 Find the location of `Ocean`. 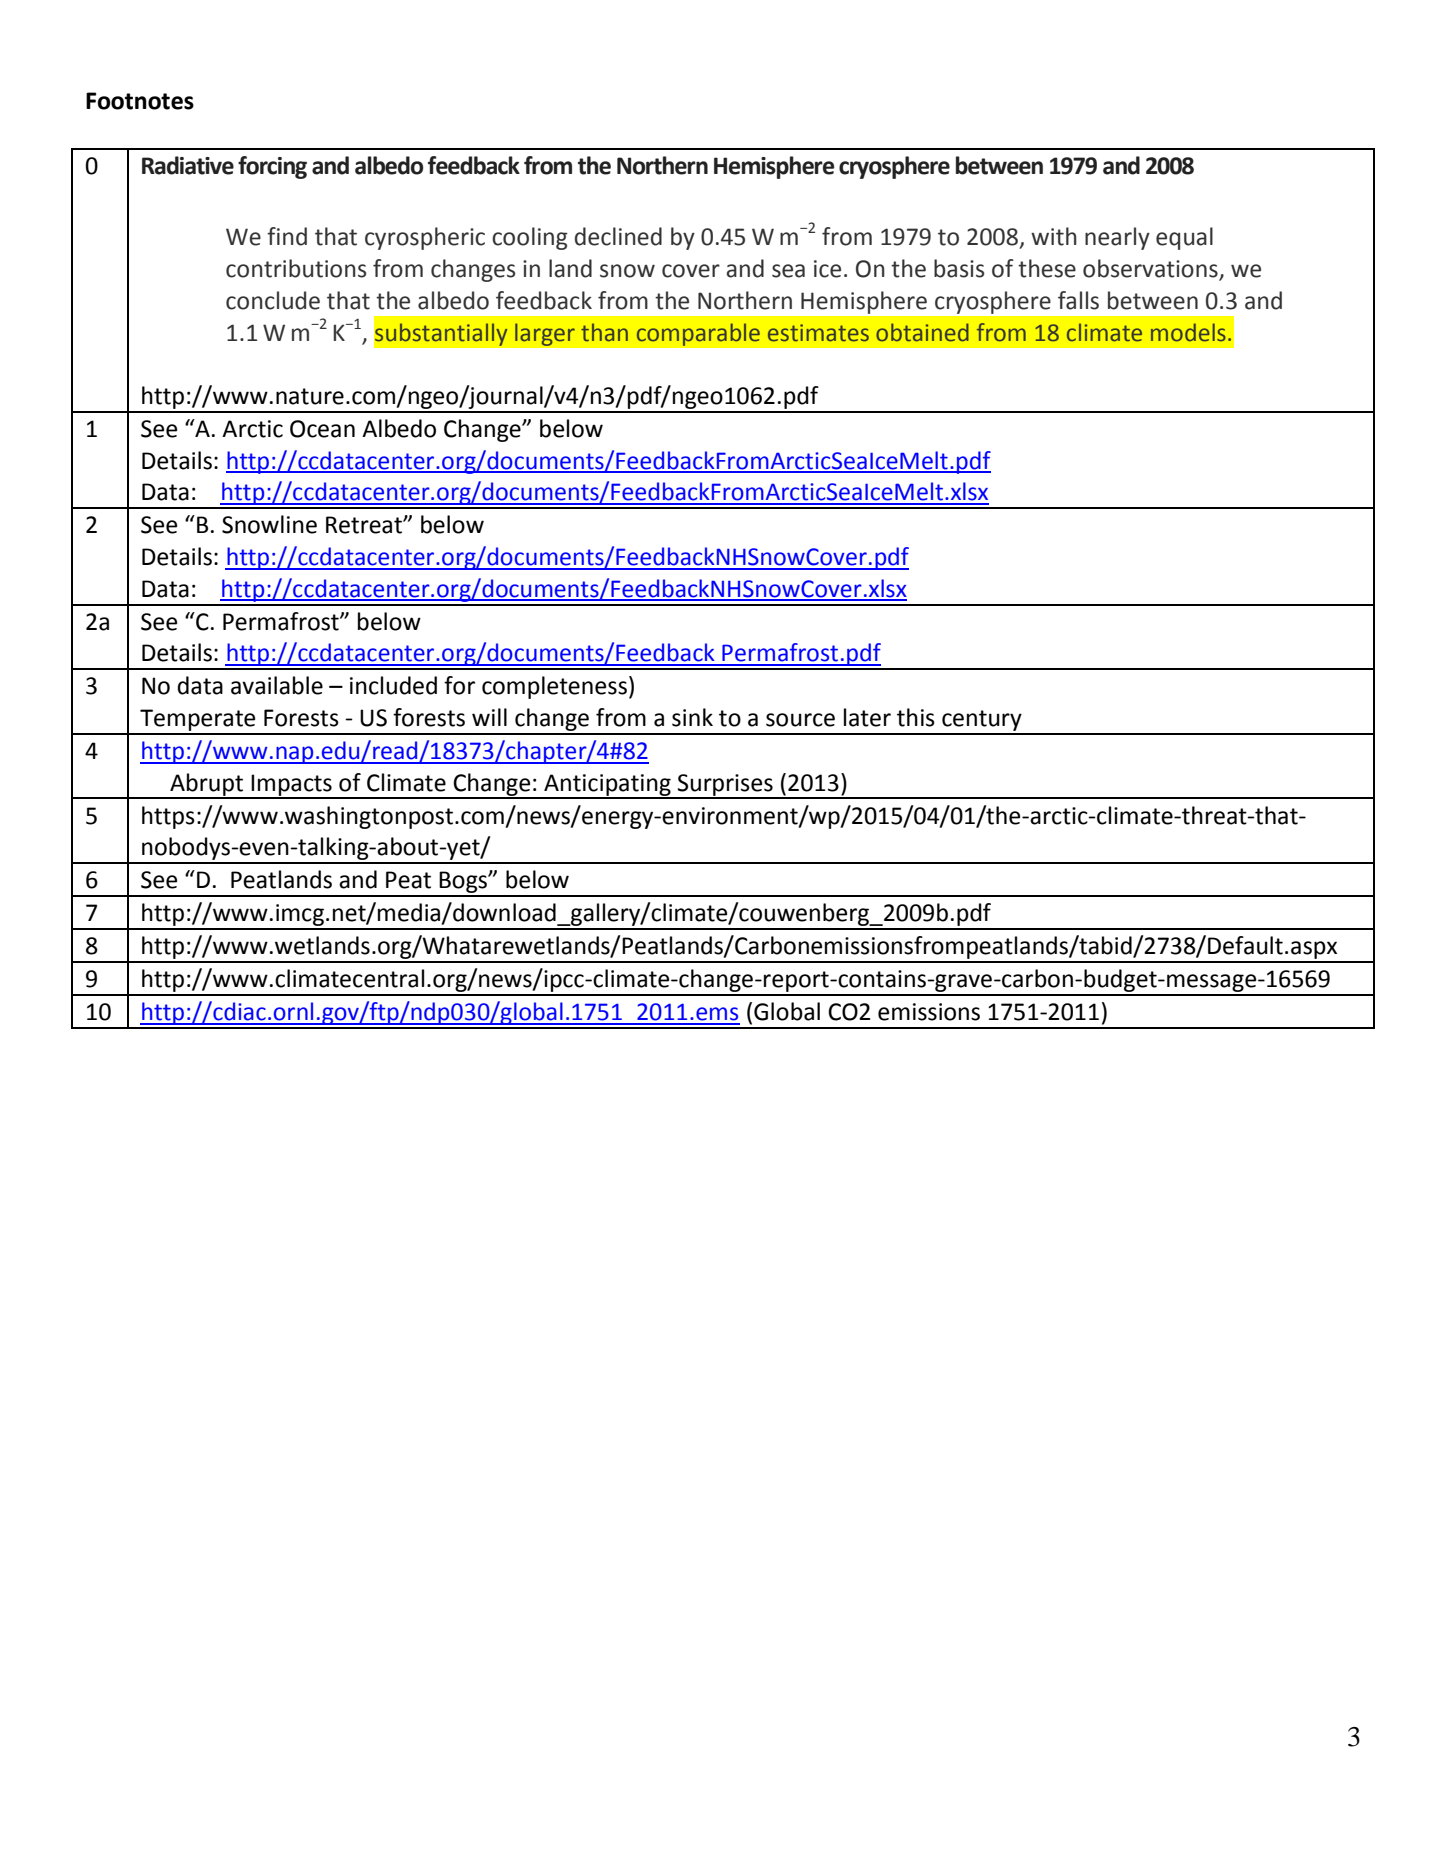

Ocean is located at coordinates (322, 429).
